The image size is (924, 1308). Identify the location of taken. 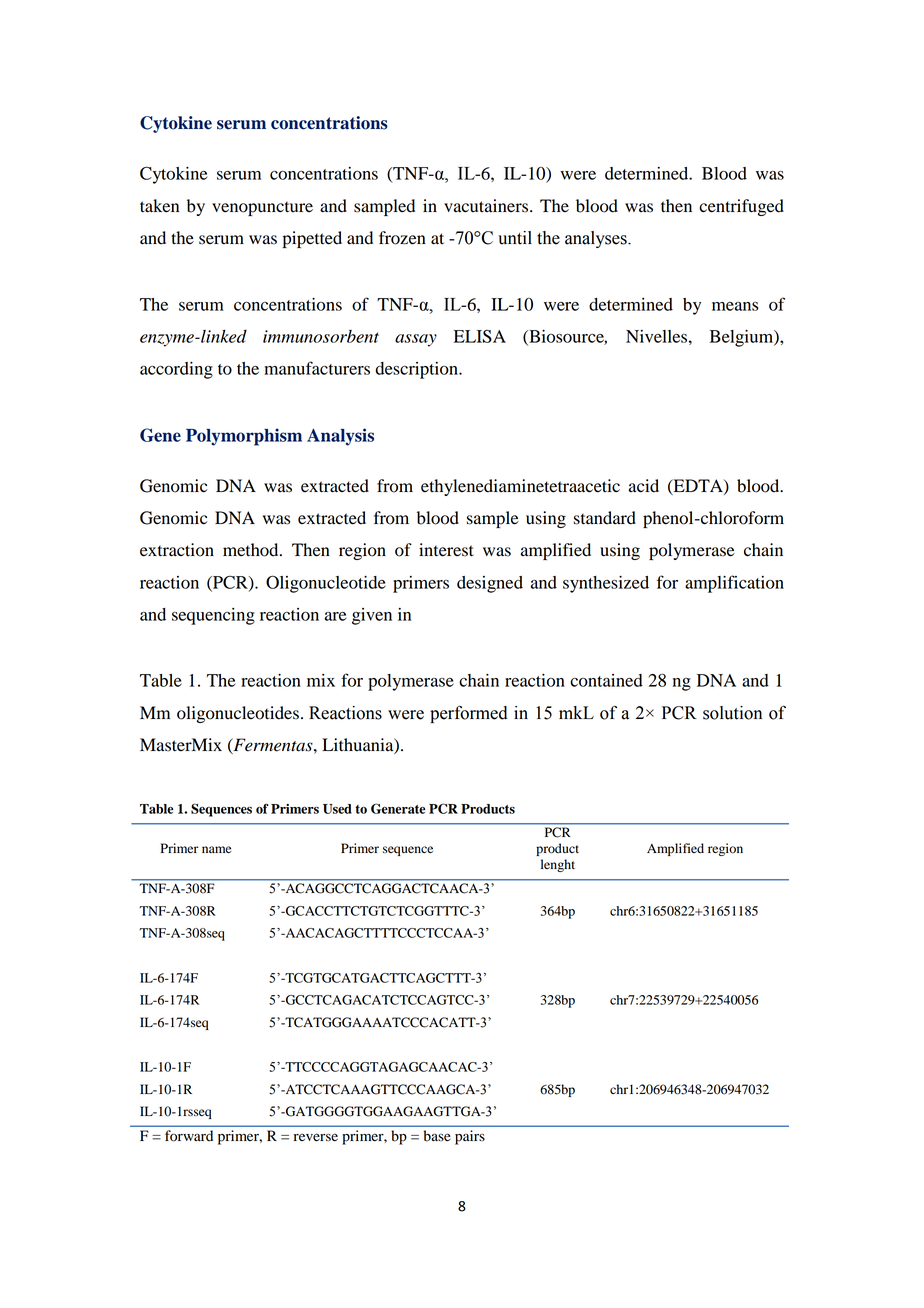
(159, 206).
